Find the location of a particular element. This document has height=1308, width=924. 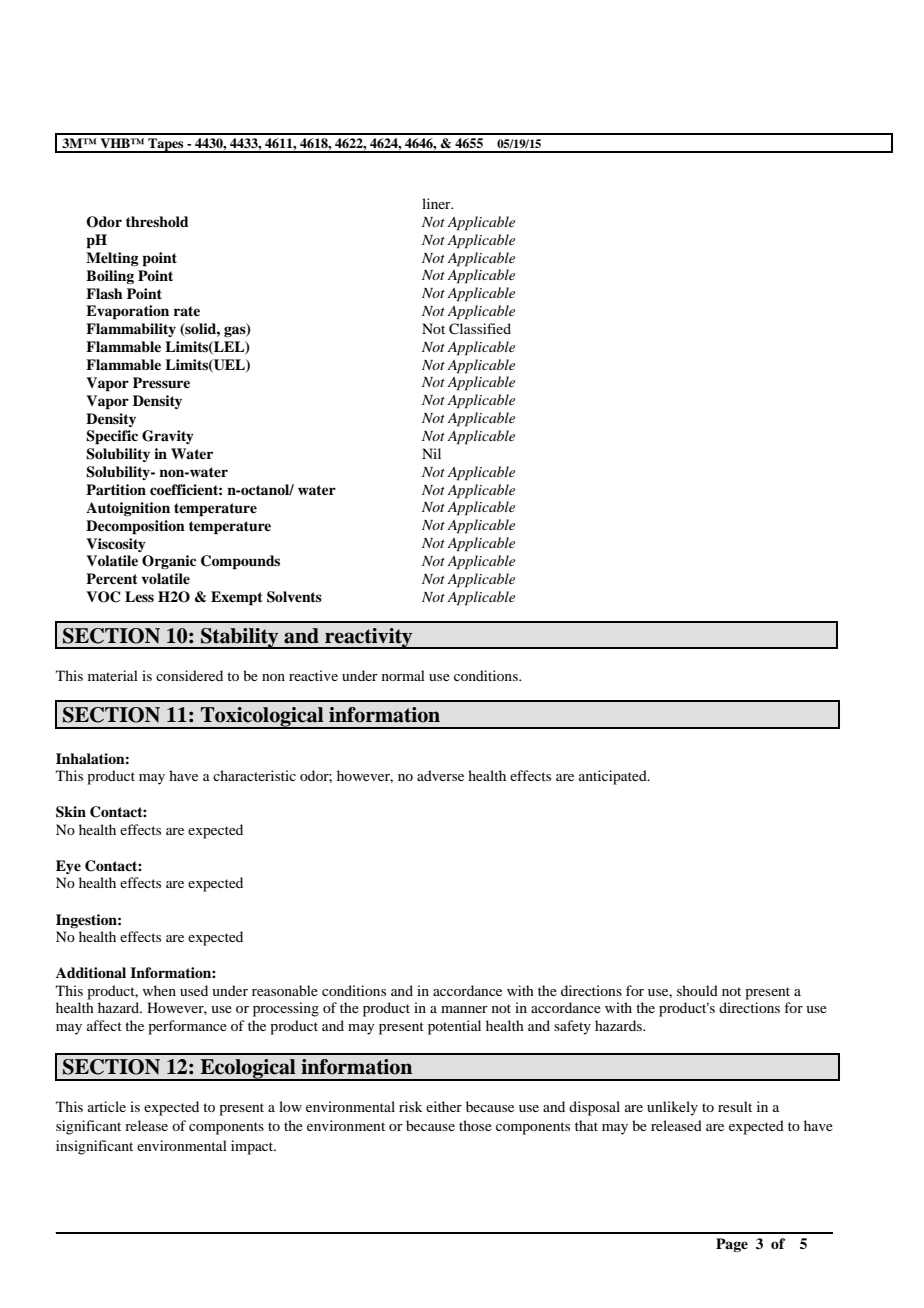

anticipated is located at coordinates (614, 777).
